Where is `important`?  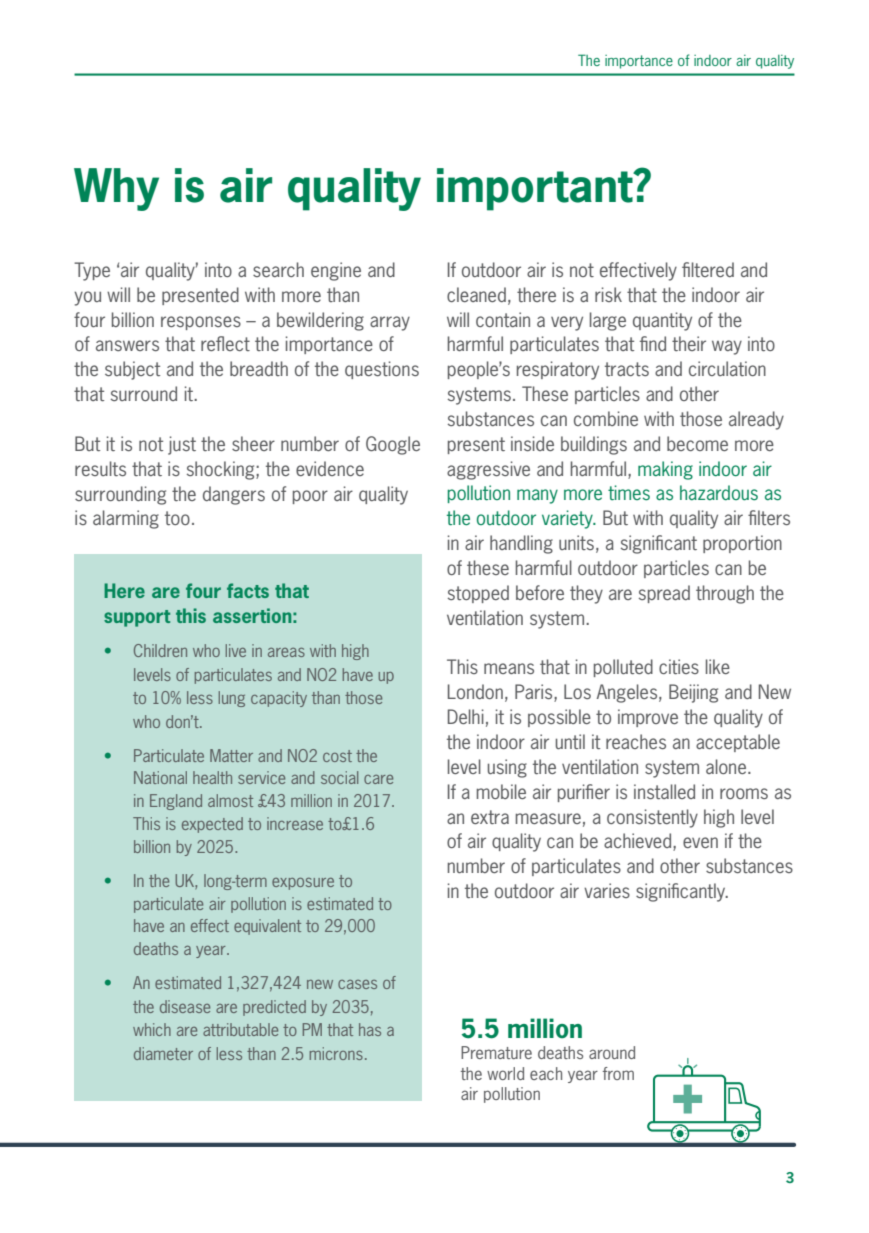
important is located at coordinates (536, 189).
